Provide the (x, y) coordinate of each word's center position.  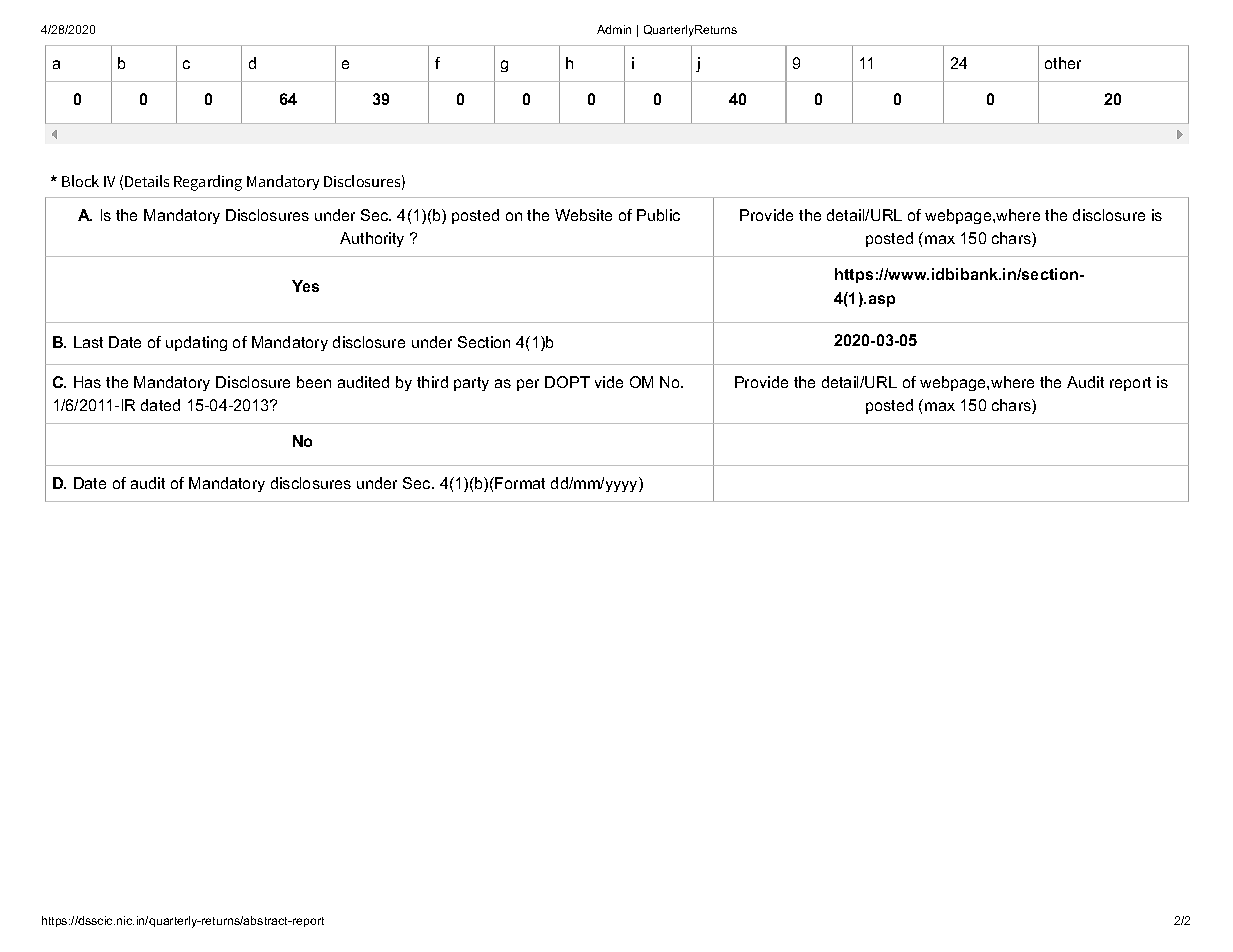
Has (87, 382)
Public (658, 215)
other (1063, 63)
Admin (614, 29)
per (528, 385)
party (471, 384)
